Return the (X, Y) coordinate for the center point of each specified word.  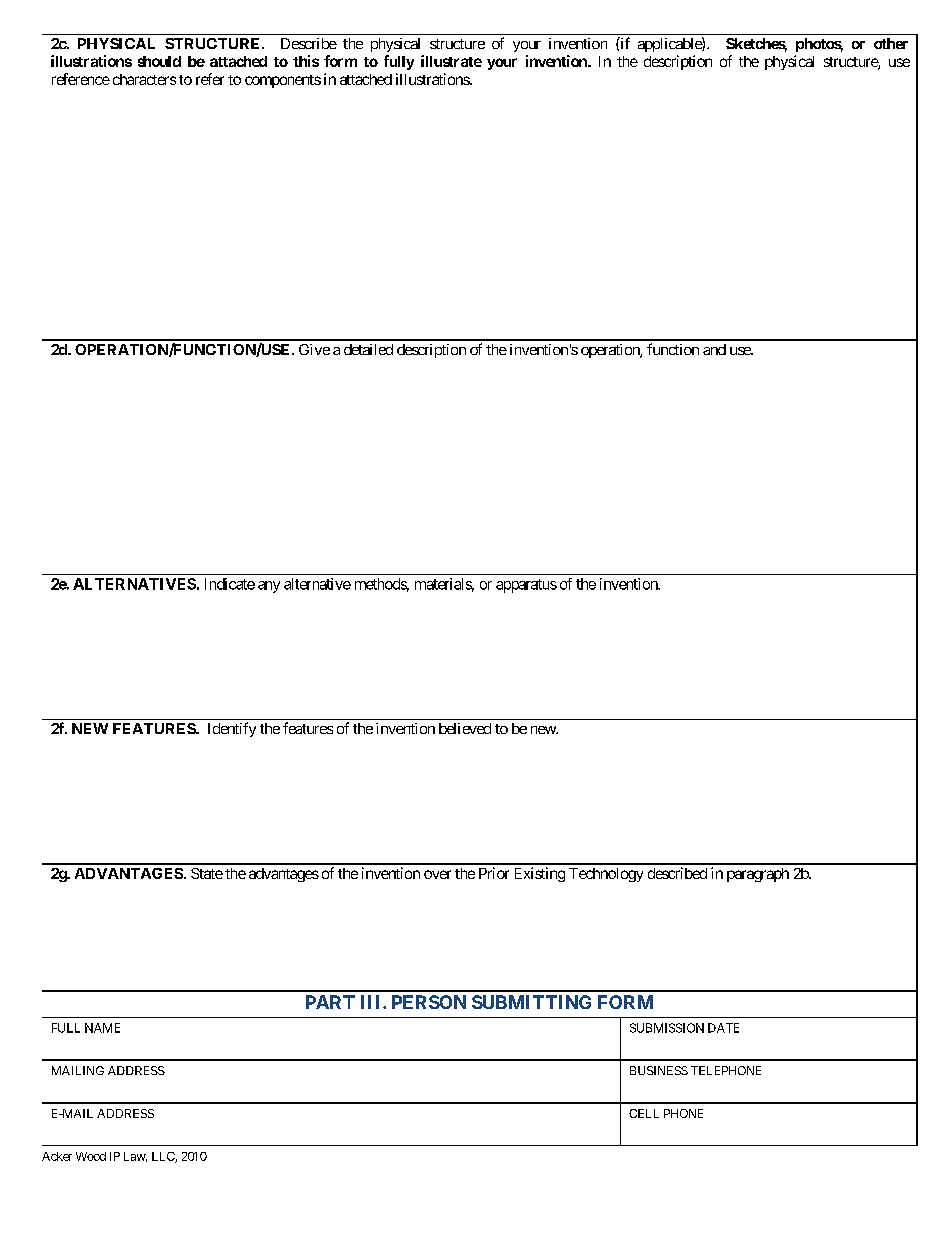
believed (465, 728)
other (891, 43)
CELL (644, 1113)
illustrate (451, 61)
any (269, 587)
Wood (91, 1156)
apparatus (526, 586)
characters (144, 79)
